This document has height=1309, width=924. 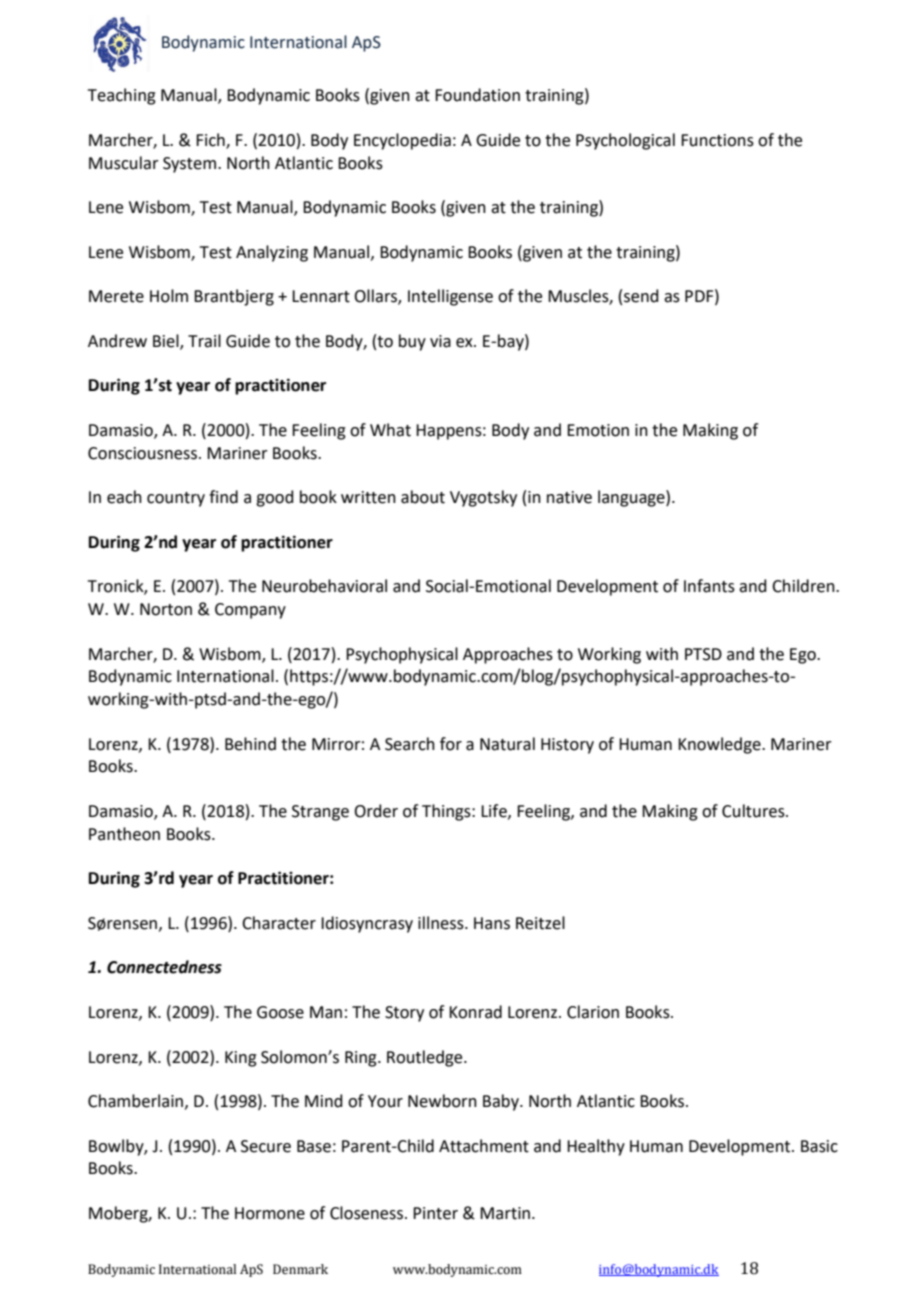 What do you see at coordinates (717, 140) in the document?
I see `Functions` at bounding box center [717, 140].
